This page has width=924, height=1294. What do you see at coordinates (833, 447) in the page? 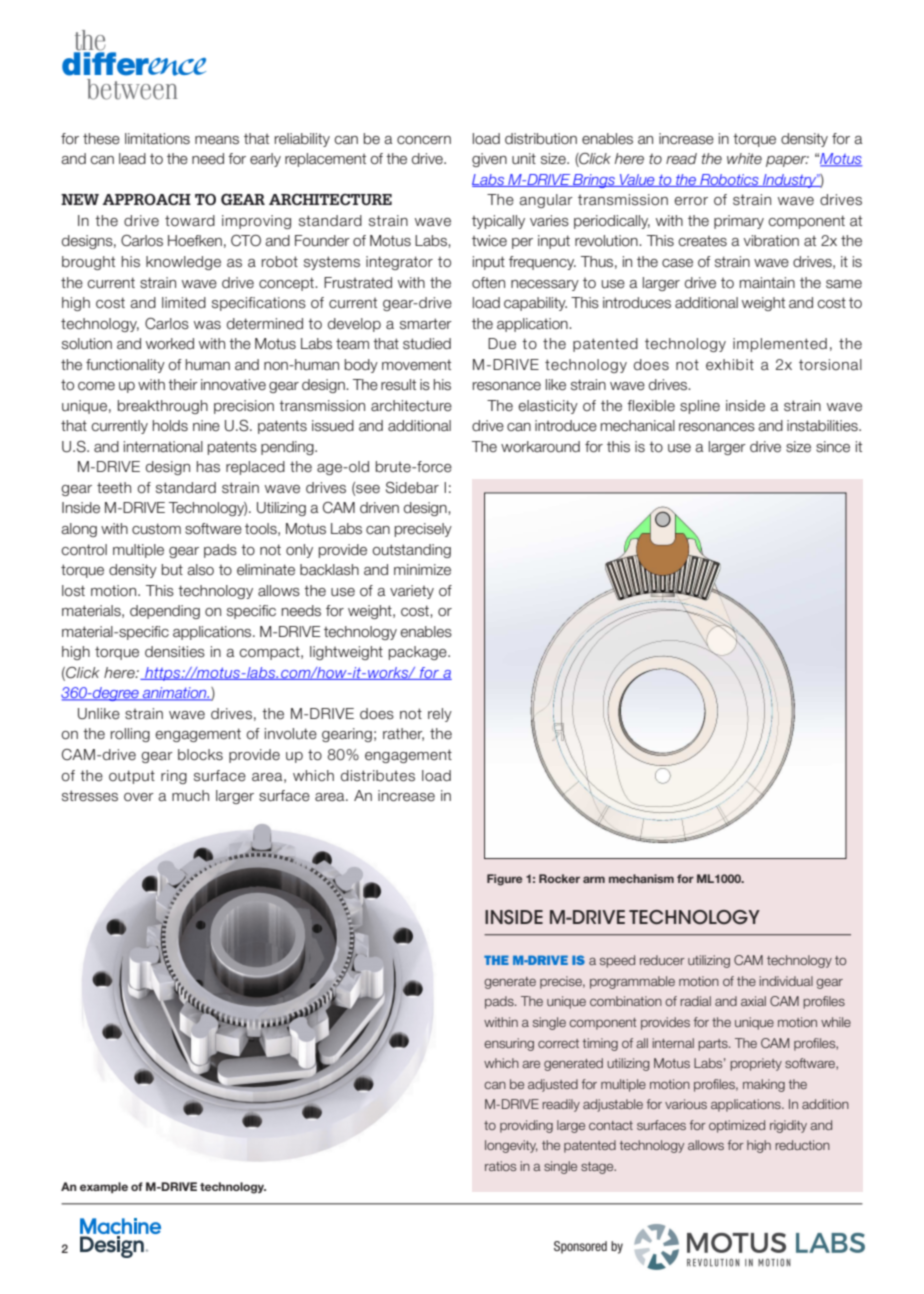
I see `since` at bounding box center [833, 447].
